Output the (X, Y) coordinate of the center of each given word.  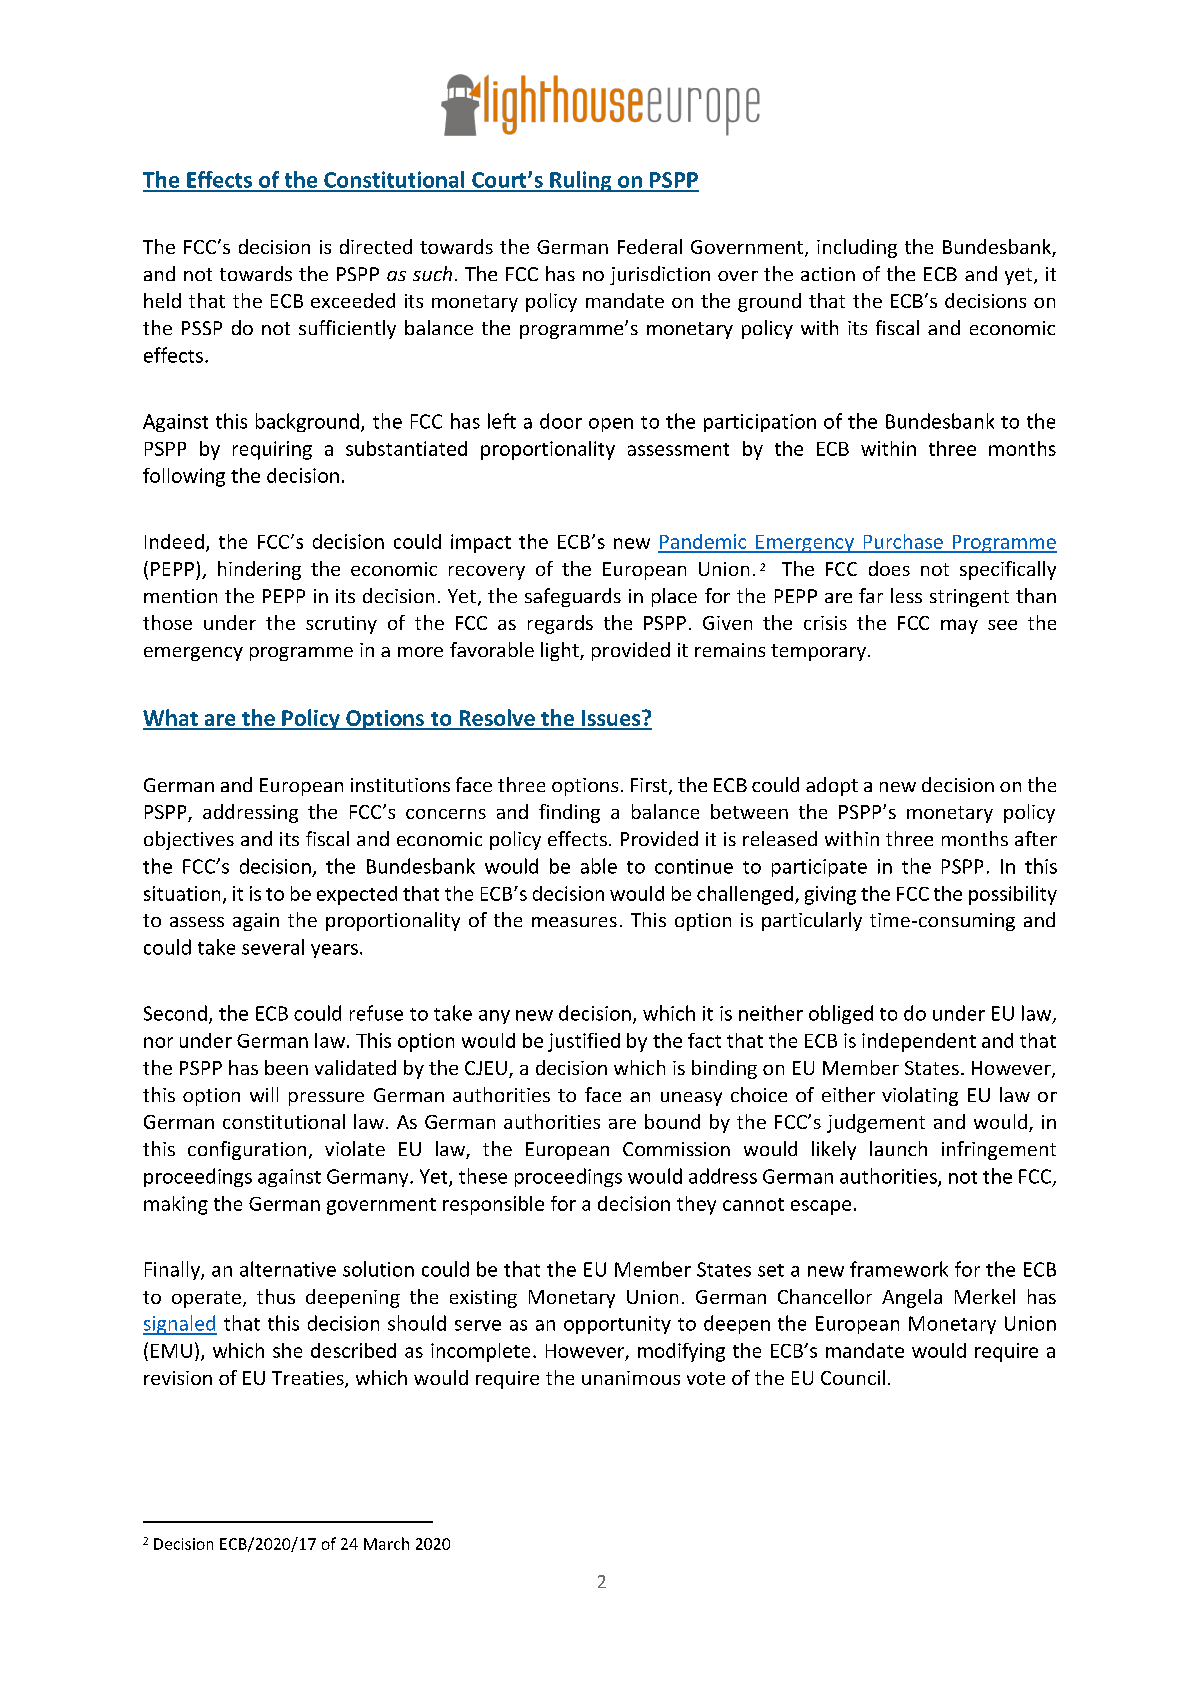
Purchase (903, 543)
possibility (1013, 895)
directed (376, 246)
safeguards (573, 597)
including (857, 248)
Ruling (581, 181)
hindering (259, 570)
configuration (247, 1150)
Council (853, 1377)
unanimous (631, 1378)
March (386, 1543)
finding (569, 813)
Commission (676, 1149)
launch (898, 1148)
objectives (189, 840)
